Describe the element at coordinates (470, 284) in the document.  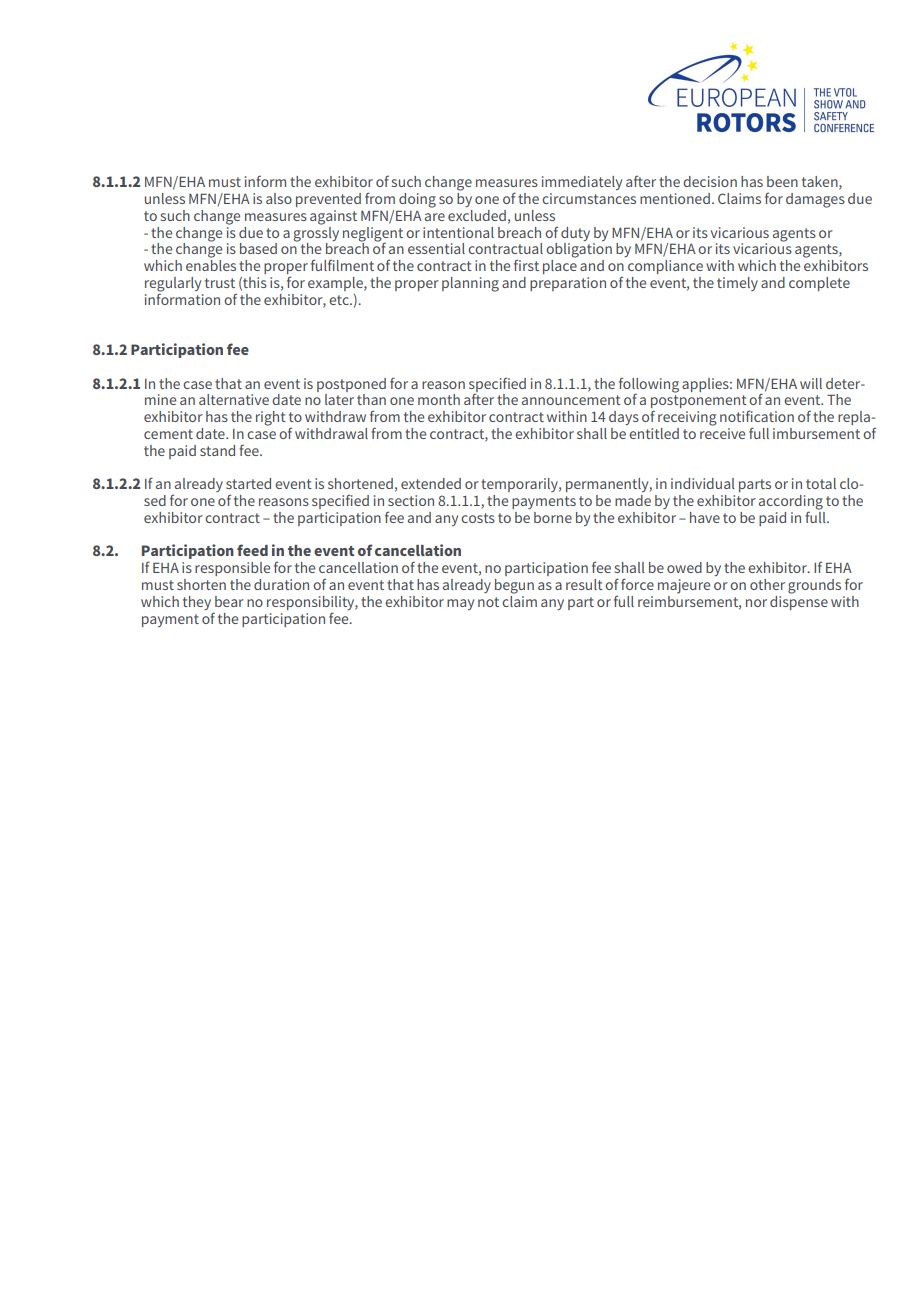
I see `planning` at that location.
